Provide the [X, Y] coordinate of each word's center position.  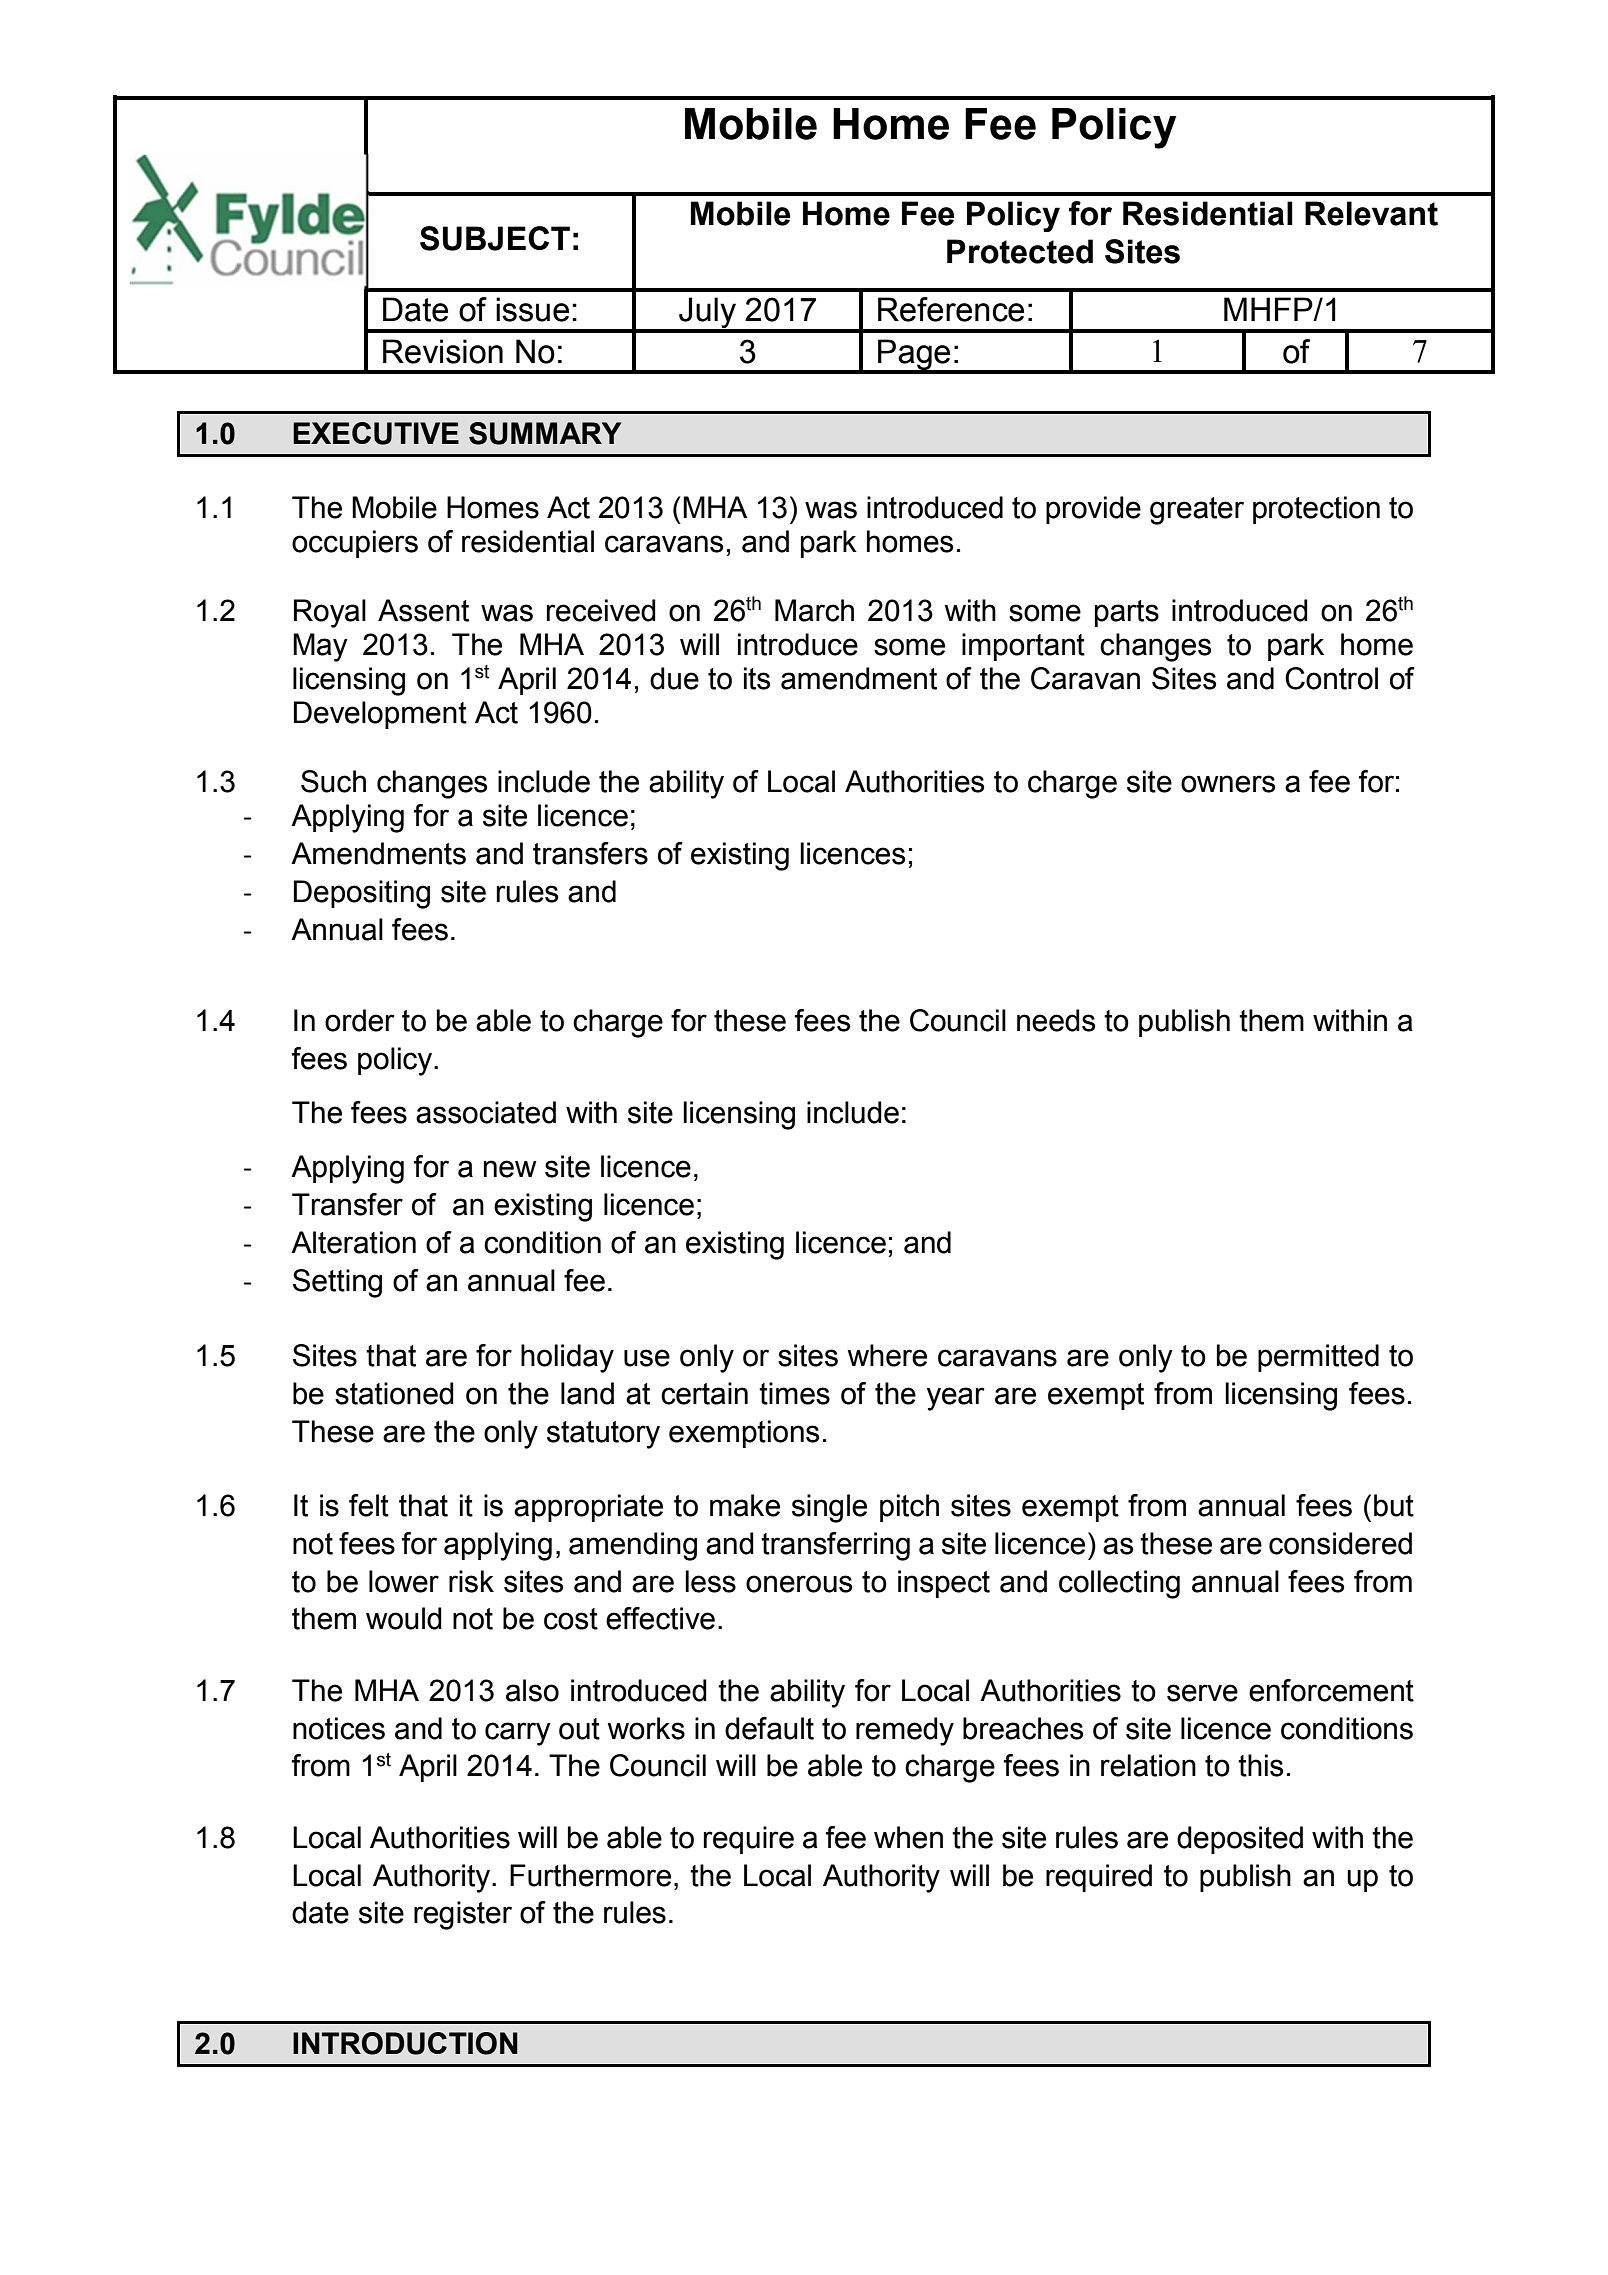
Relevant [1371, 213]
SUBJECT [495, 238]
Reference [951, 309]
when [908, 1837]
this [1260, 1765]
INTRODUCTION [405, 2043]
